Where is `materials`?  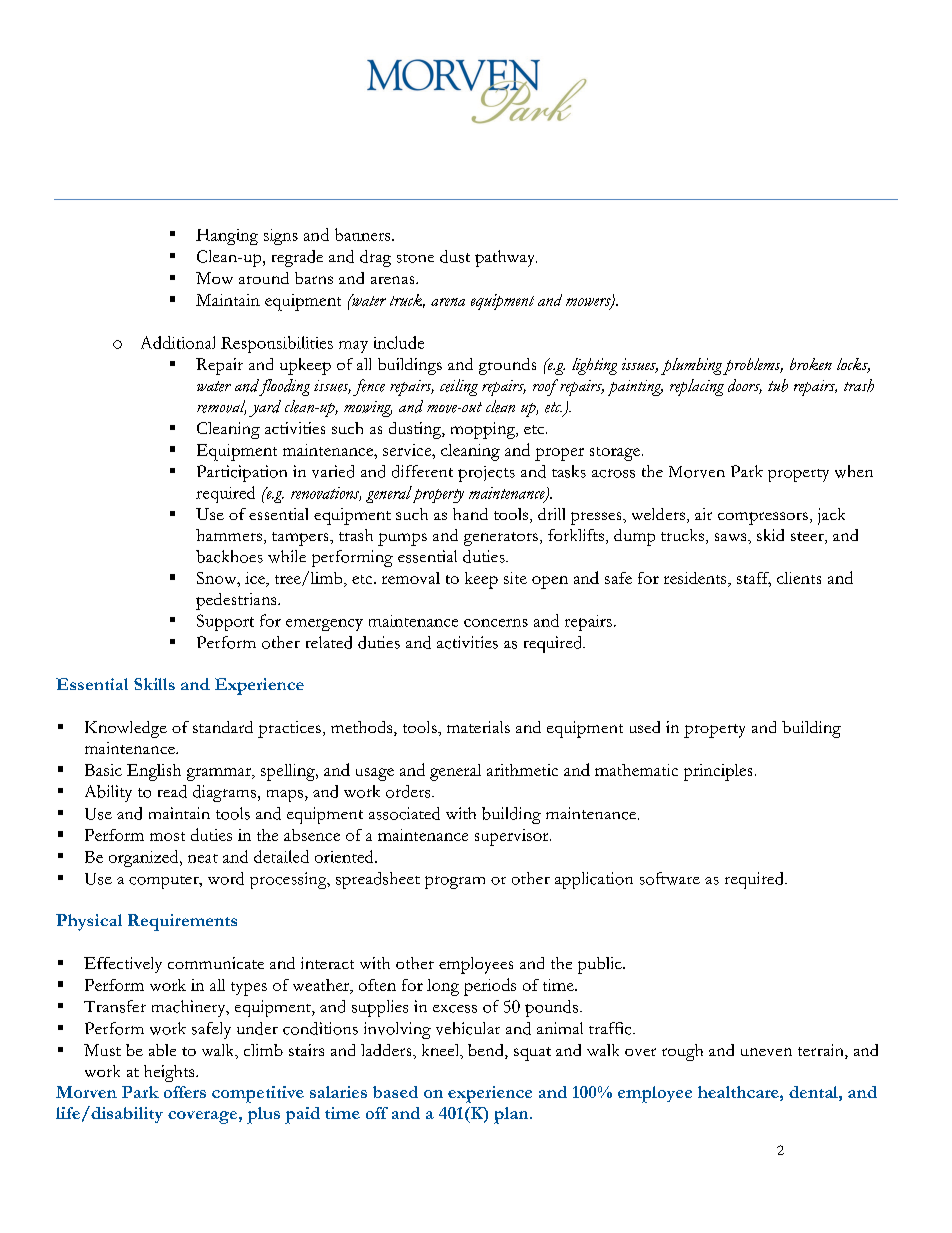 materials is located at coordinates (478, 727).
